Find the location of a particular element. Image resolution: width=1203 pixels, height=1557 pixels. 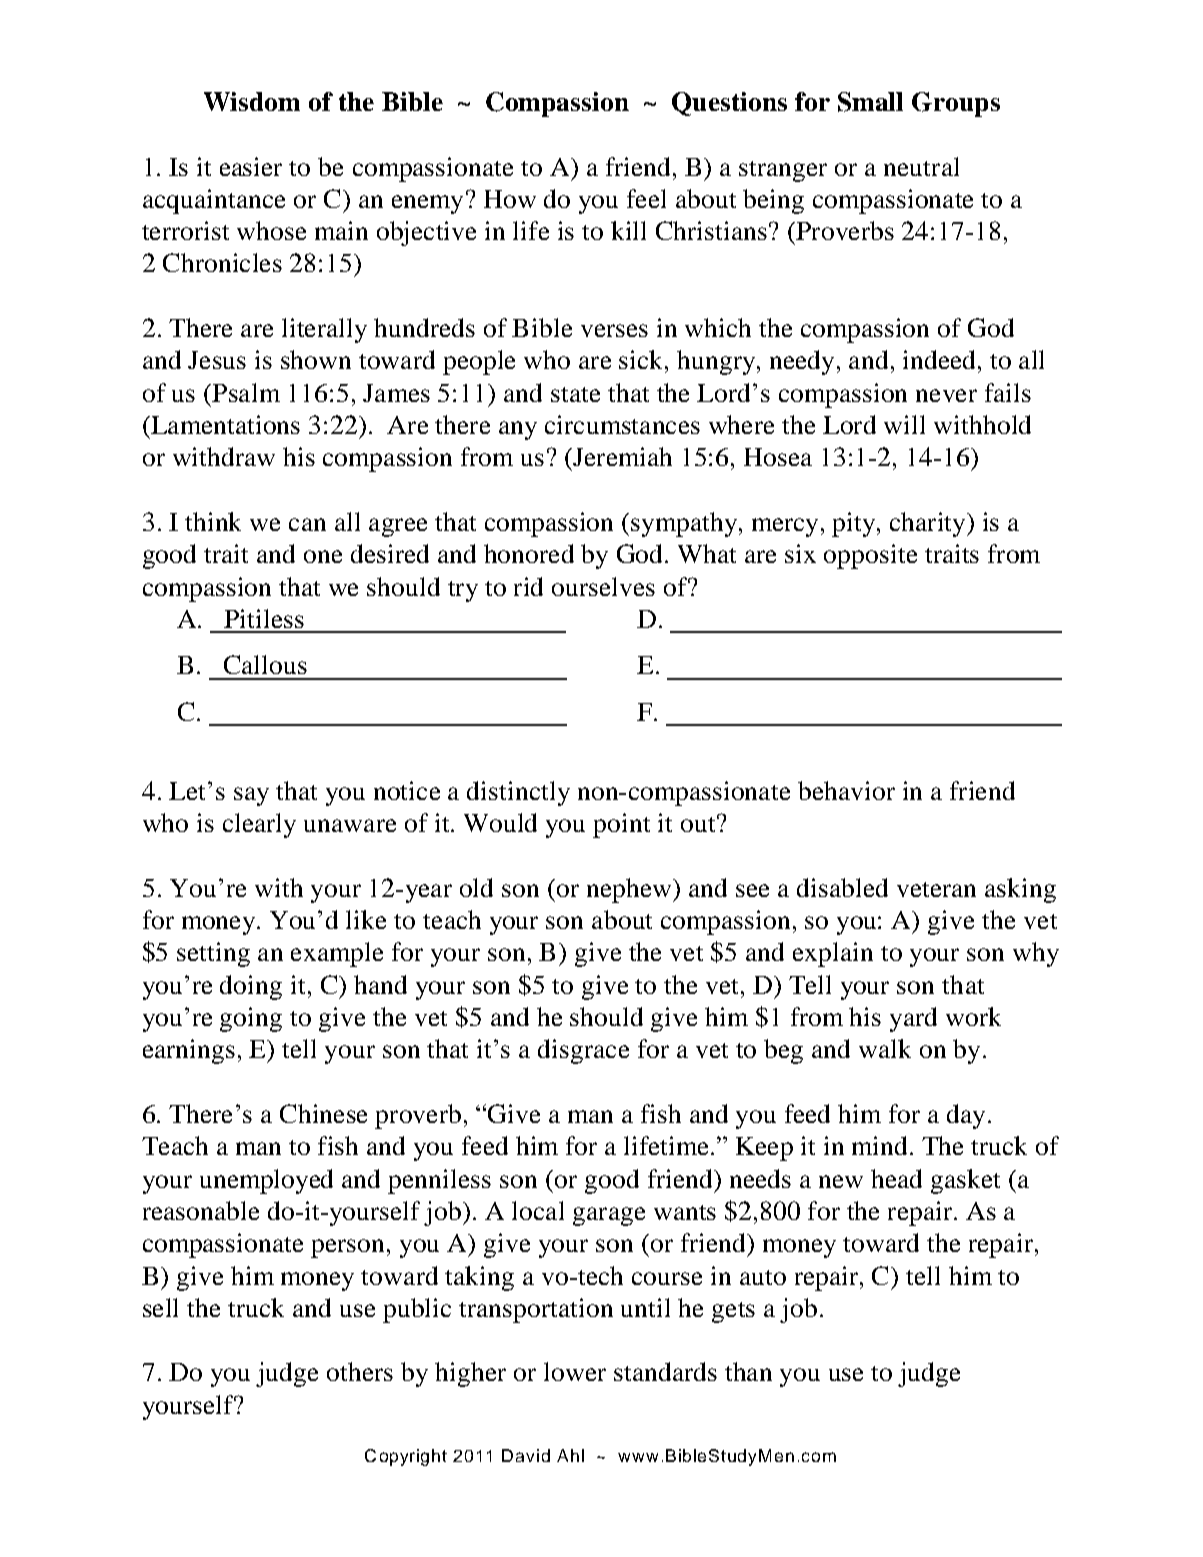

setting is located at coordinates (213, 954).
